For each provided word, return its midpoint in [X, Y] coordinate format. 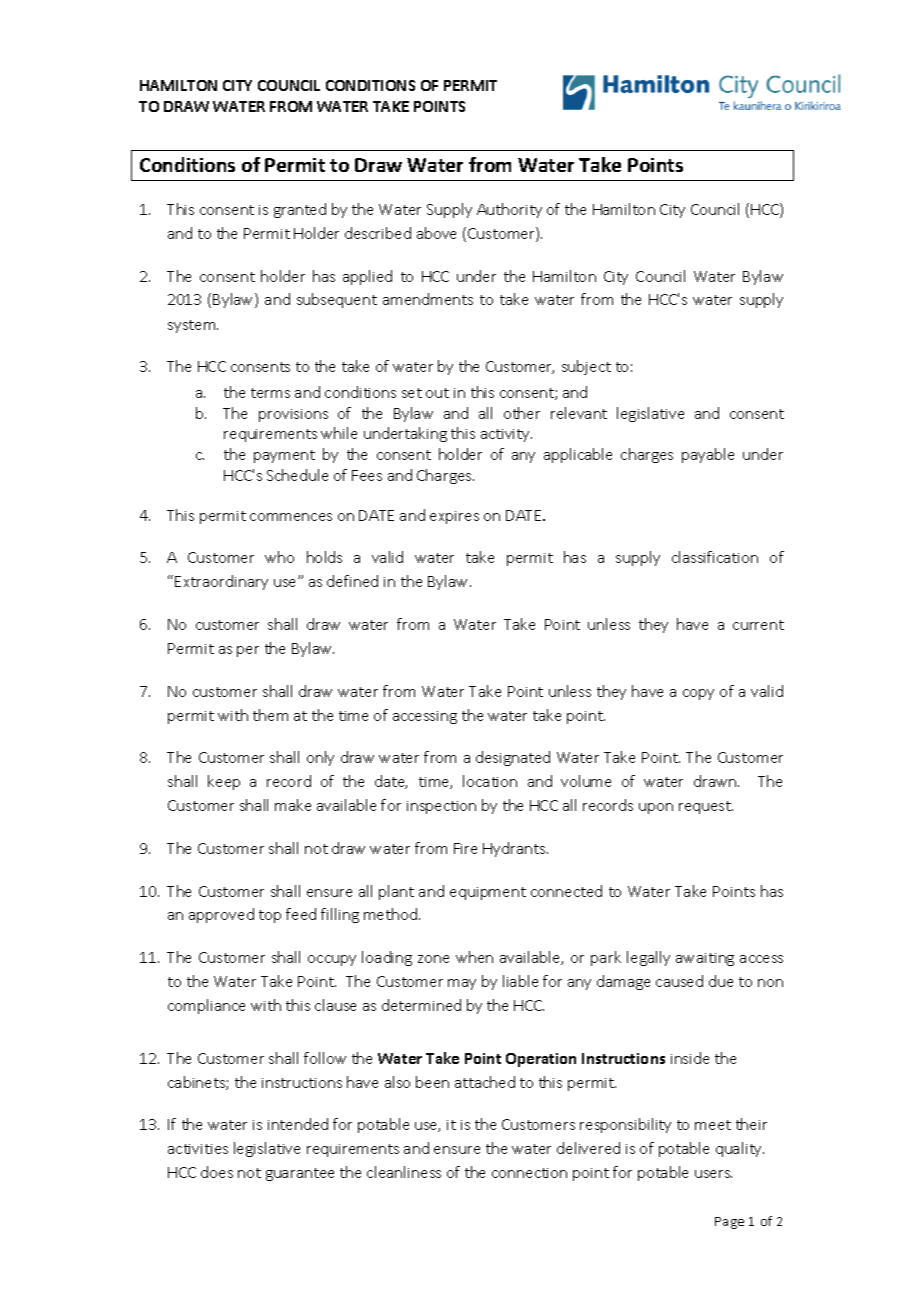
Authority [509, 210]
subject [586, 367]
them [270, 715]
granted [300, 210]
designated [513, 758]
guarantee [300, 1174]
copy [698, 694]
